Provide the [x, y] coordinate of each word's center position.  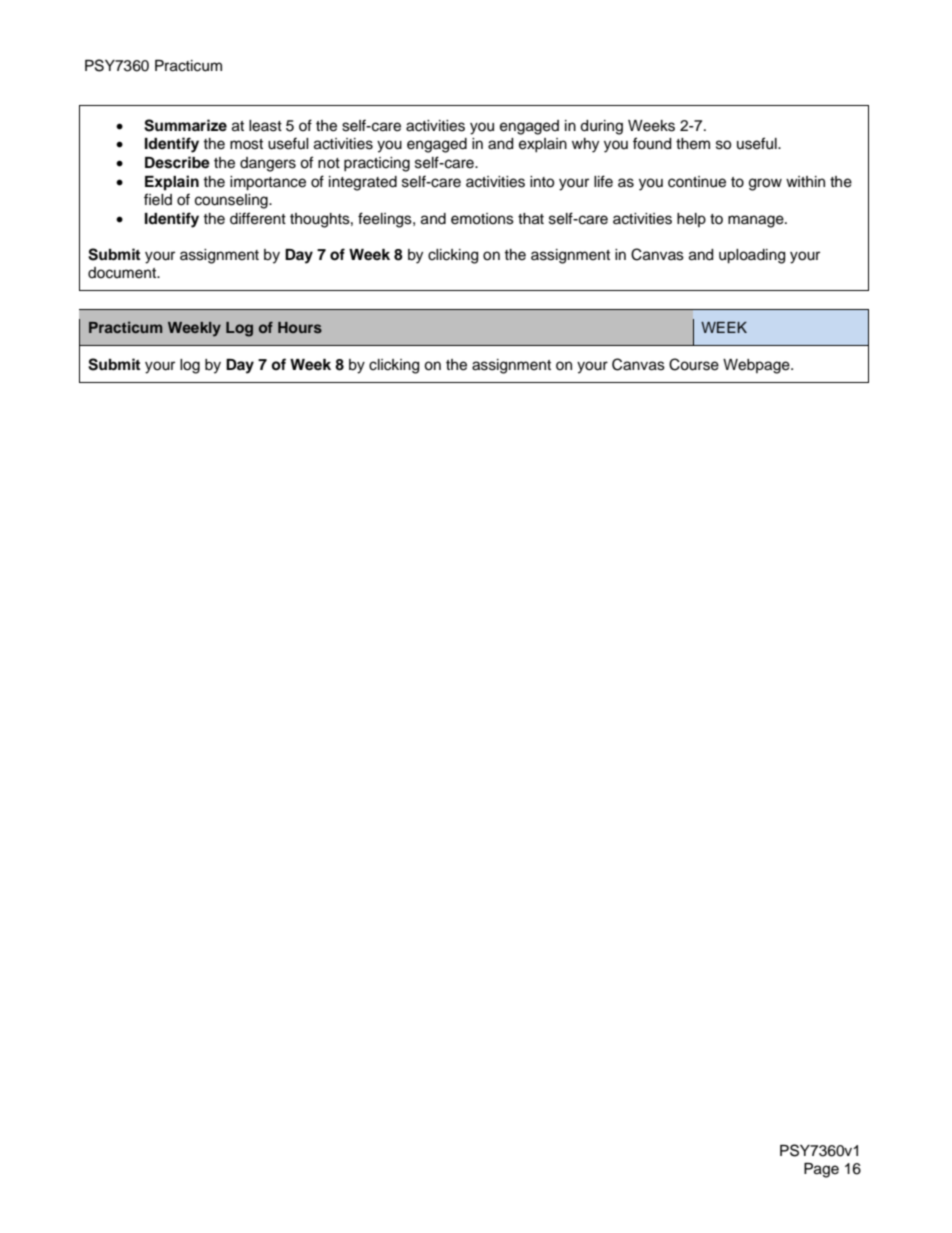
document [123, 273]
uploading [752, 256]
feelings [386, 220]
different [258, 218]
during [601, 127]
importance [268, 183]
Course [694, 364]
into [542, 182]
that [531, 219]
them [693, 144]
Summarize [185, 125]
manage [757, 221]
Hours [300, 327]
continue [697, 182]
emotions [482, 219]
